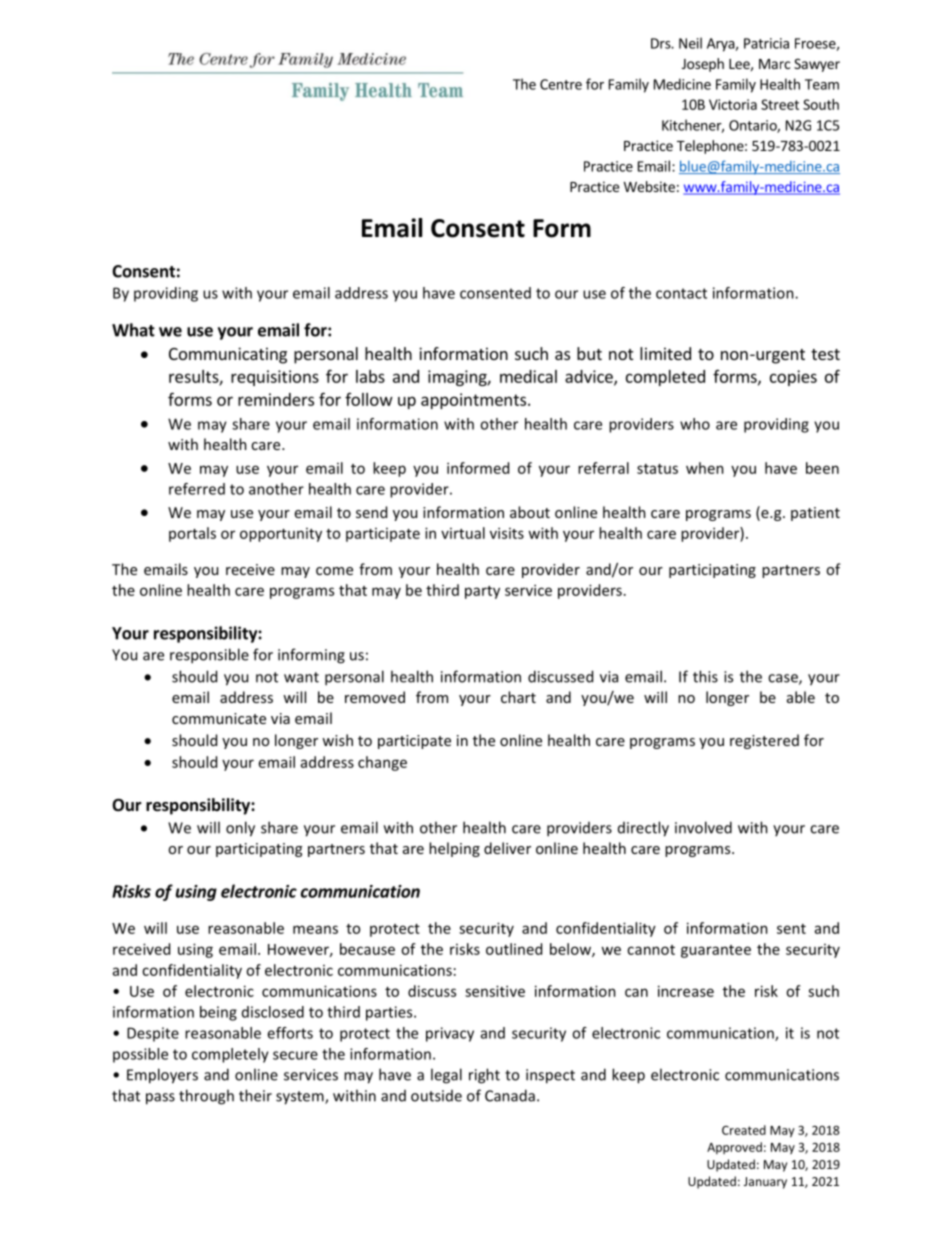  Describe the element at coordinates (197, 489) in the screenshot. I see `referred` at that location.
